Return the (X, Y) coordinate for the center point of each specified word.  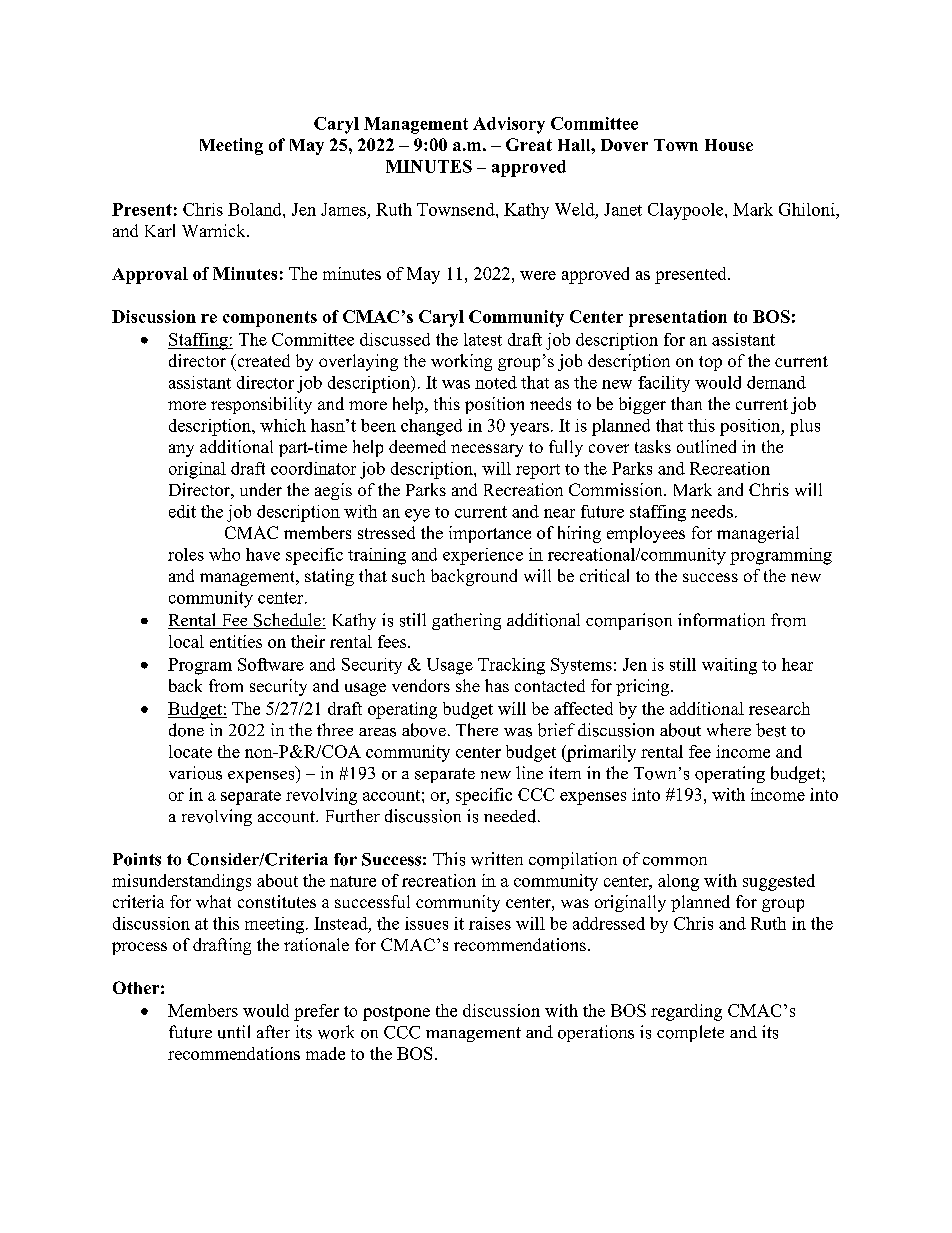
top (710, 363)
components (270, 319)
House (729, 145)
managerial (758, 534)
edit (182, 511)
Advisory (509, 125)
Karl (160, 230)
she (468, 685)
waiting (729, 666)
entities (236, 641)
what (213, 901)
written (497, 859)
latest (483, 339)
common (675, 861)
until (234, 1032)
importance (490, 534)
